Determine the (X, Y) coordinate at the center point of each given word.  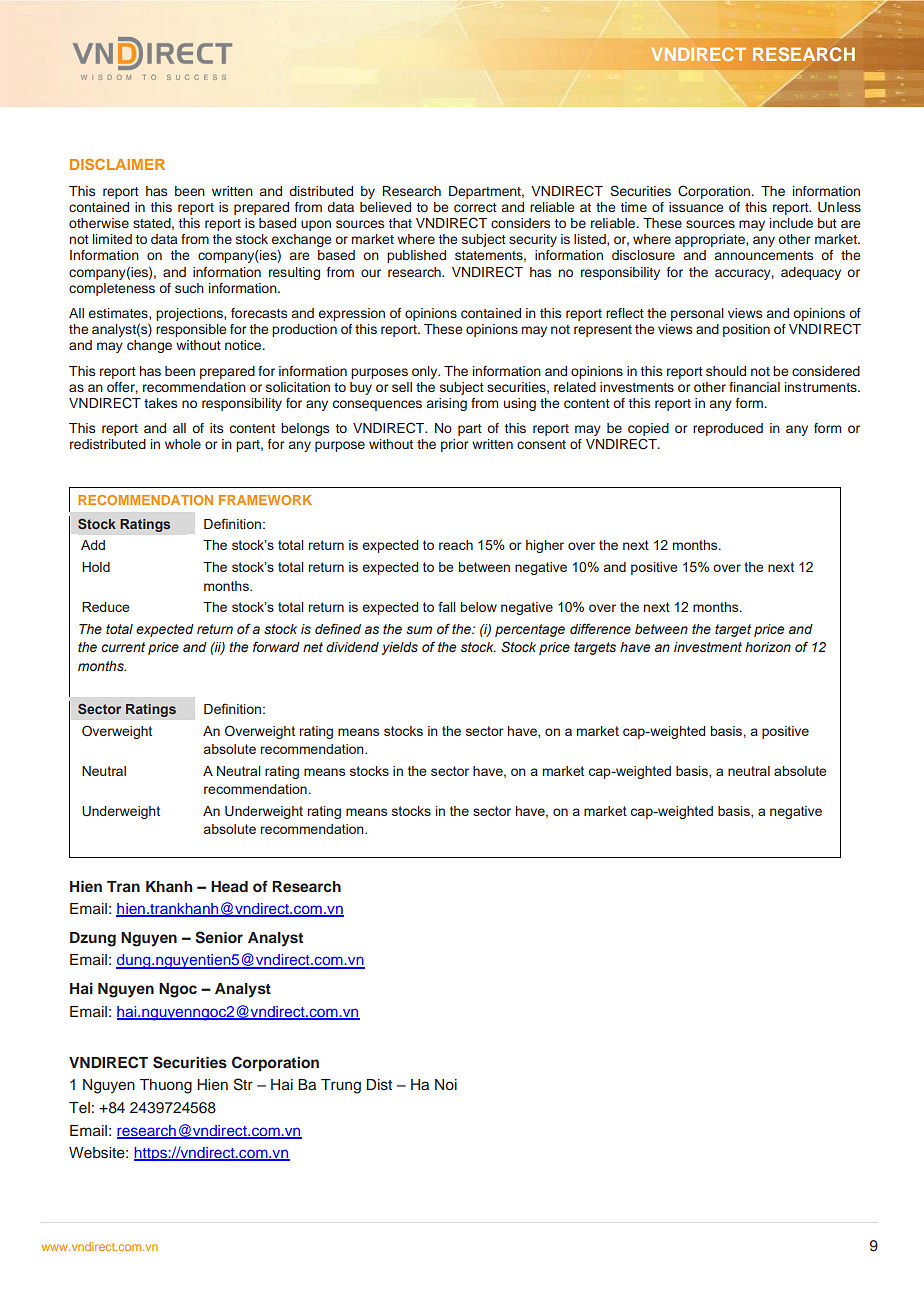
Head (229, 886)
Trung (341, 1086)
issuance (696, 207)
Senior (219, 937)
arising (447, 404)
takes (160, 403)
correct (475, 207)
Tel (79, 1107)
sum (419, 630)
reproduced (728, 429)
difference (600, 628)
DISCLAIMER (117, 164)
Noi (446, 1084)
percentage (530, 630)
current (123, 647)
